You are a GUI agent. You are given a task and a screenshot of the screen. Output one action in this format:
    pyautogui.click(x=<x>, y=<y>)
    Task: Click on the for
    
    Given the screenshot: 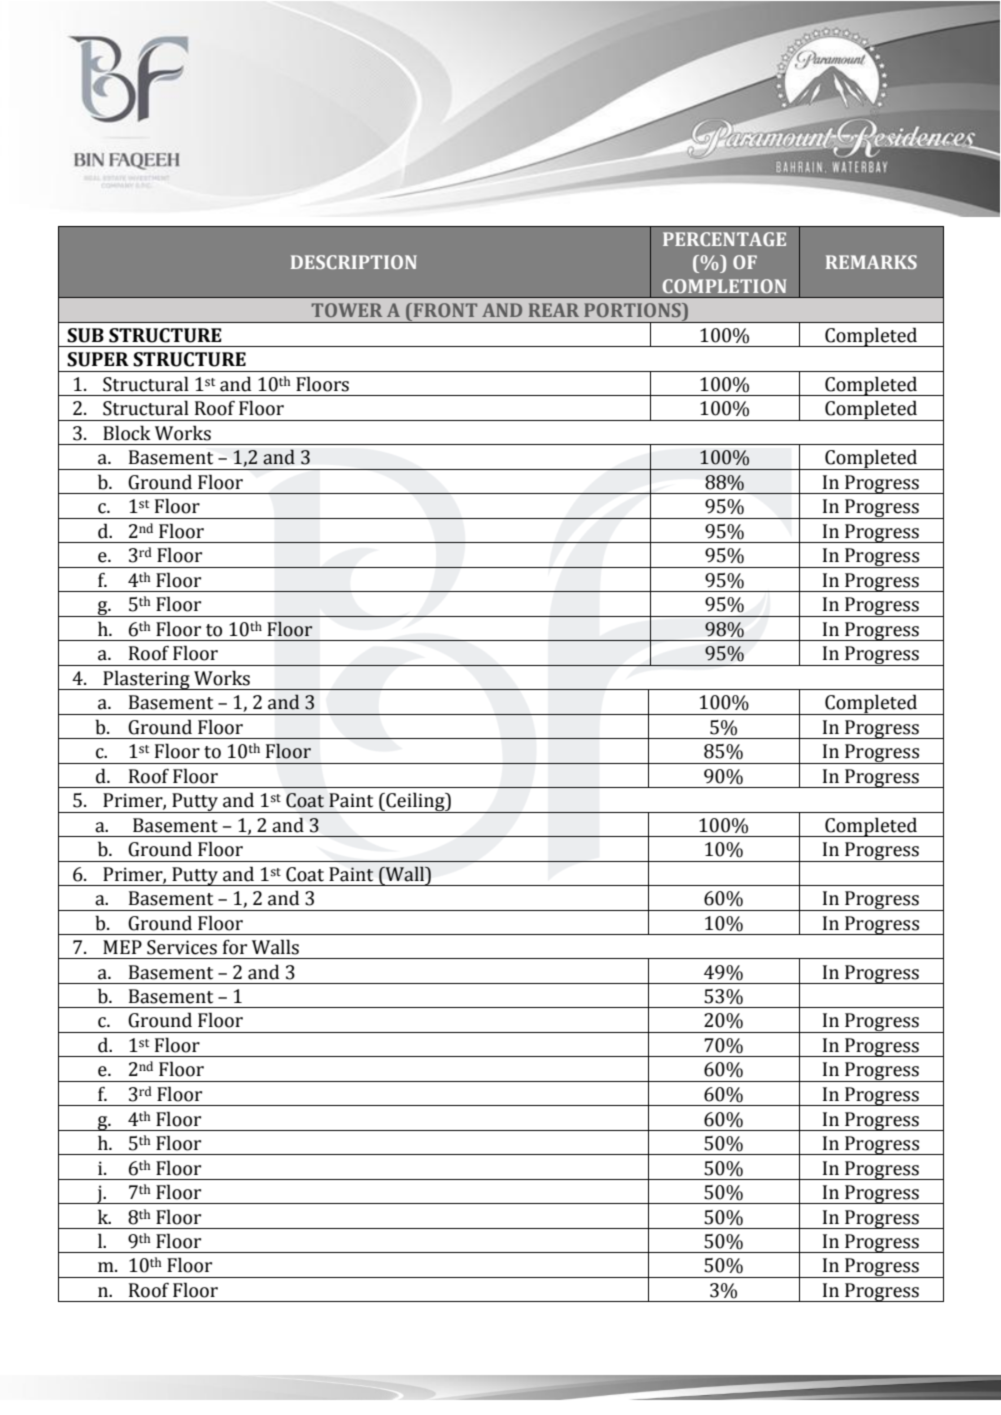 What is the action you would take?
    pyautogui.click(x=235, y=947)
